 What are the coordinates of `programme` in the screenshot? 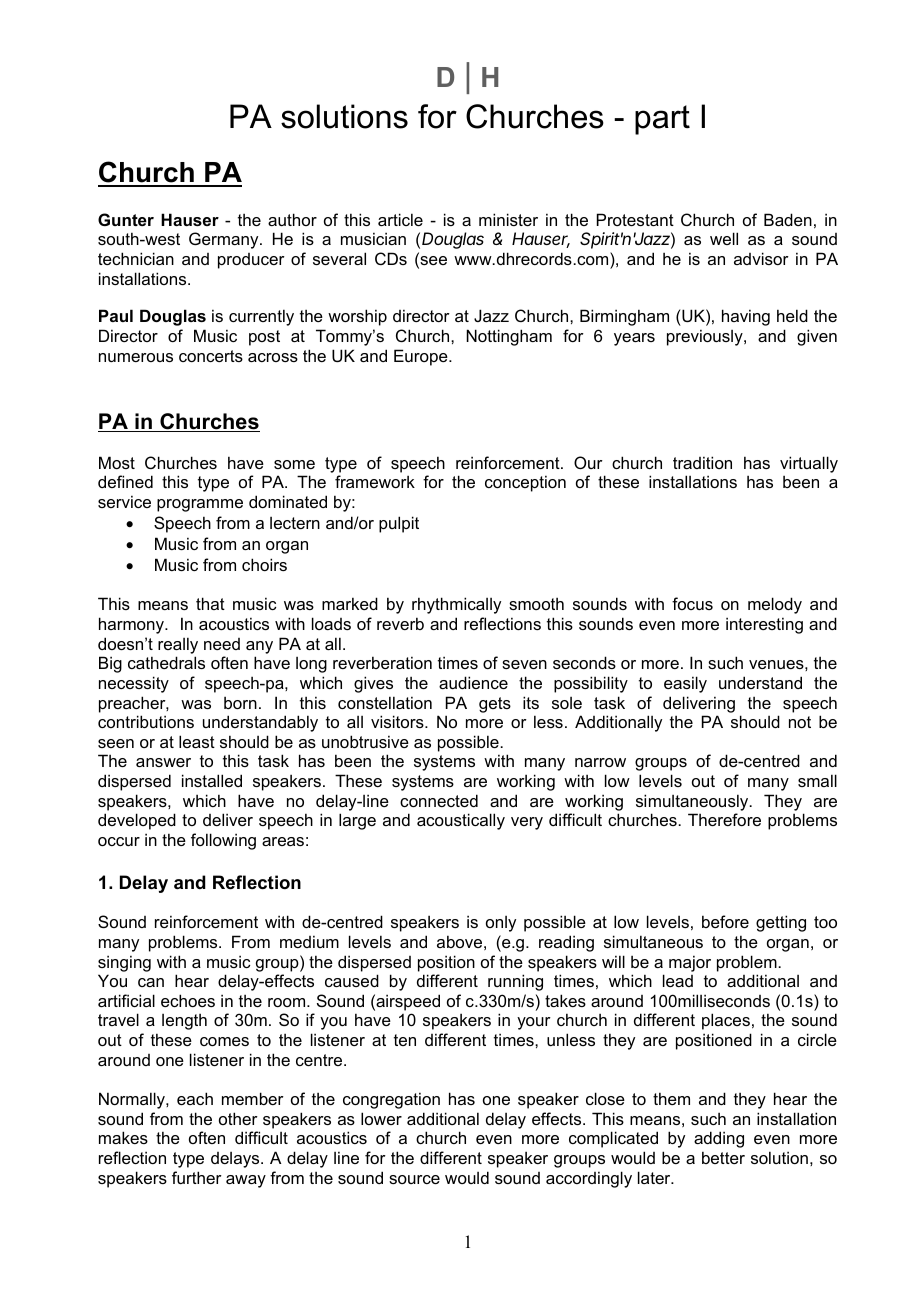 It's located at (200, 505).
